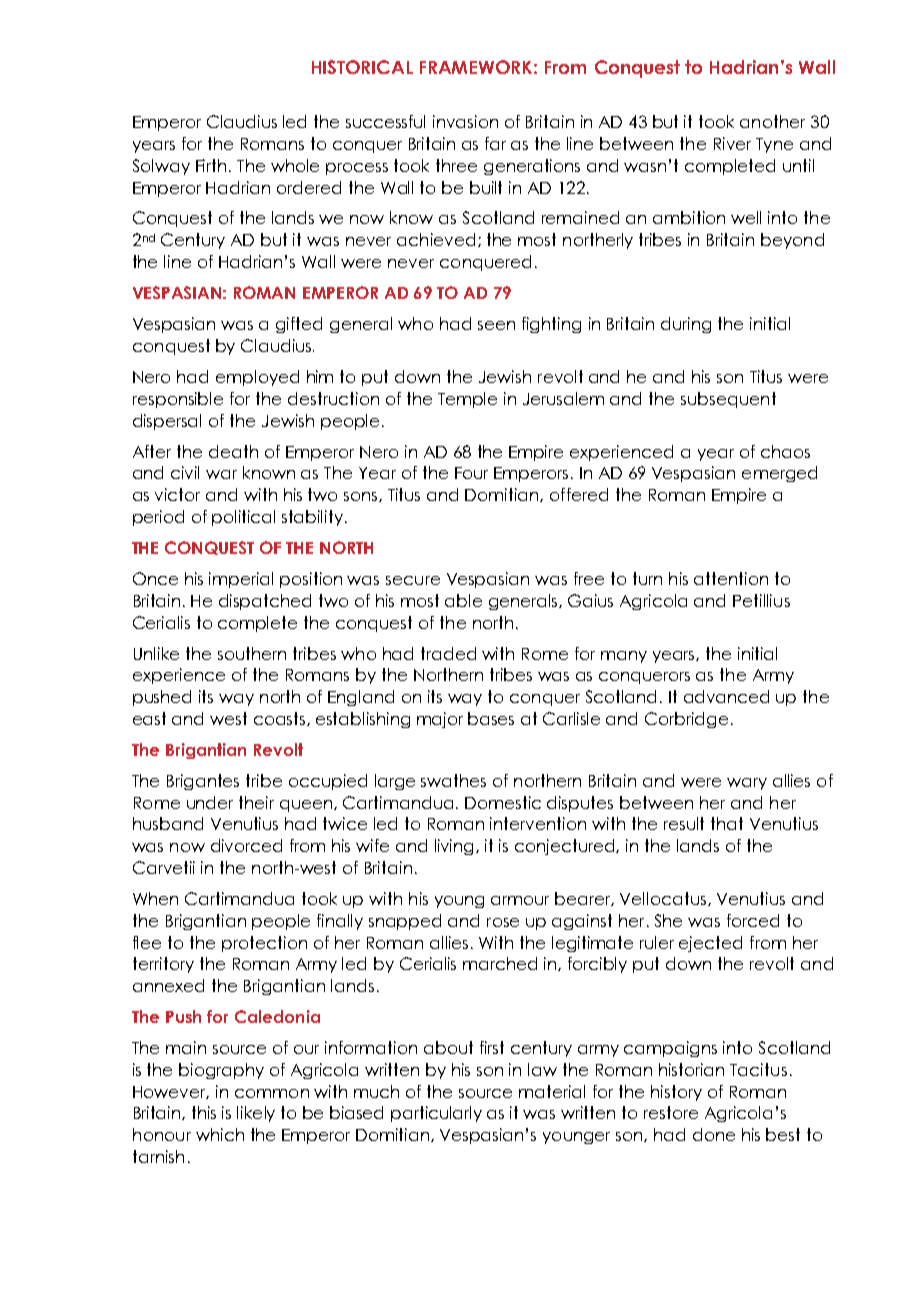 This page has height=1308, width=924. Describe the element at coordinates (220, 1134) in the page. I see `which` at that location.
